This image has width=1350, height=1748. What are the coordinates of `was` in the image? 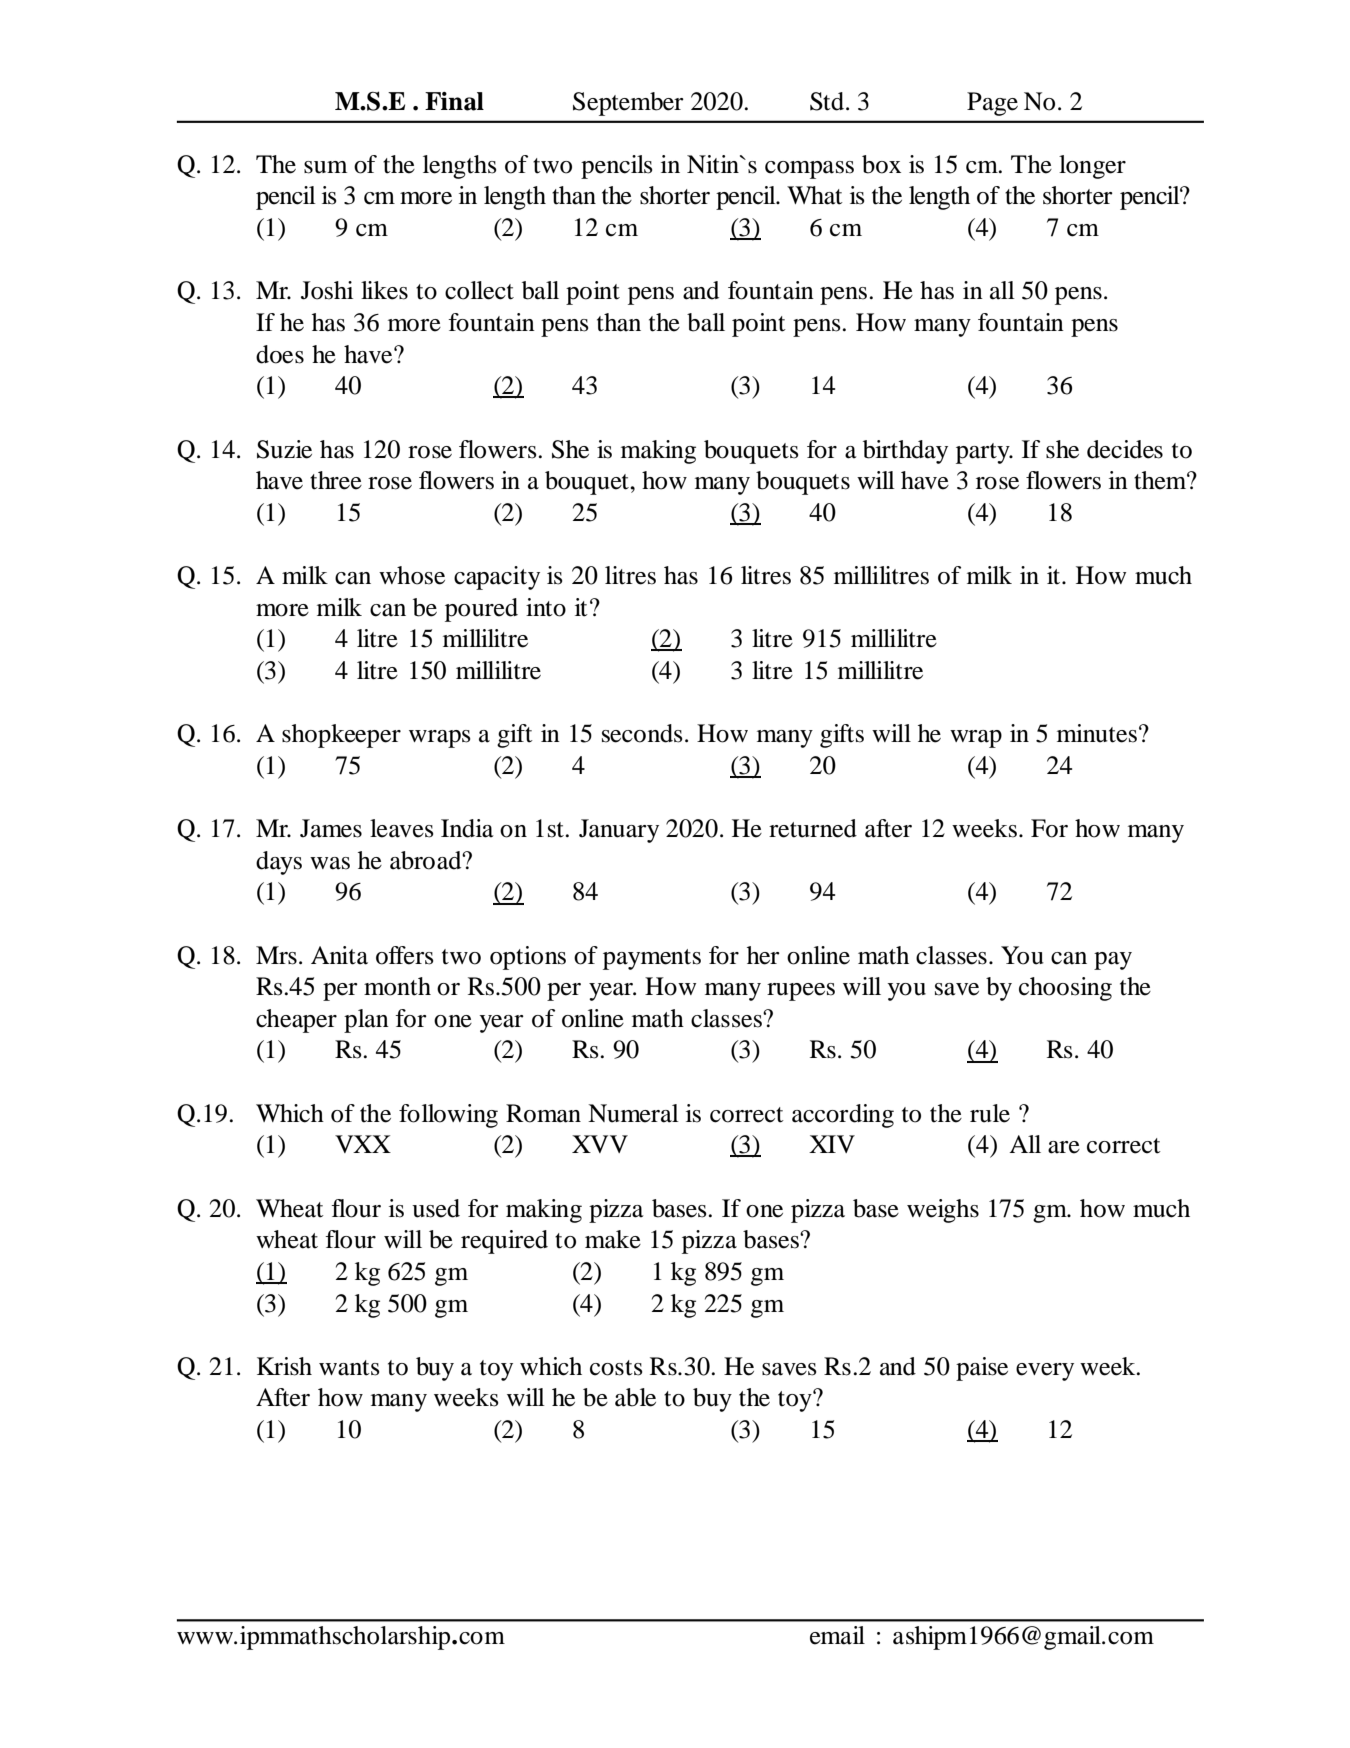 It's located at (330, 863).
